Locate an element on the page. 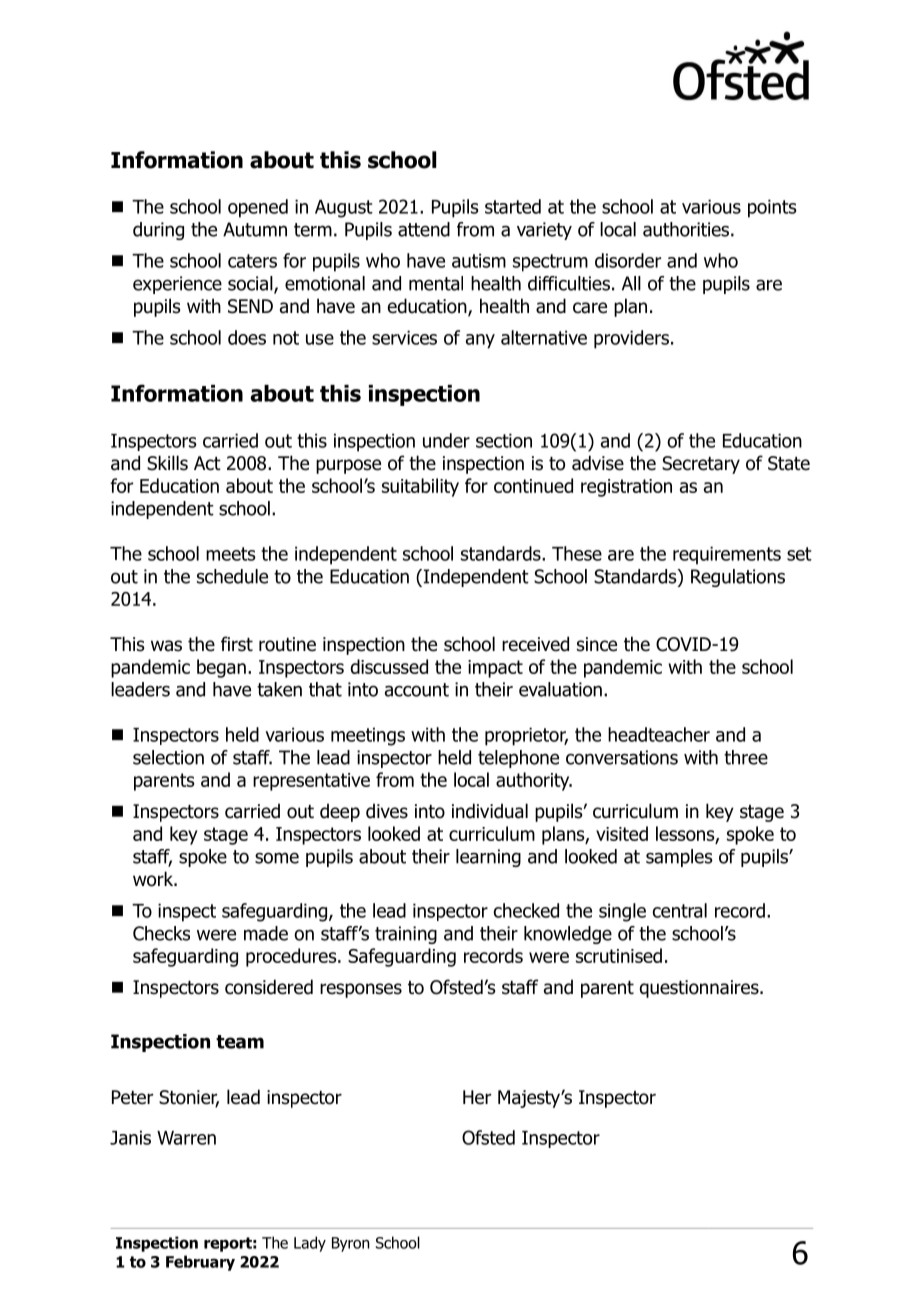 The width and height of the image is (924, 1310). Byron is located at coordinates (351, 1244).
